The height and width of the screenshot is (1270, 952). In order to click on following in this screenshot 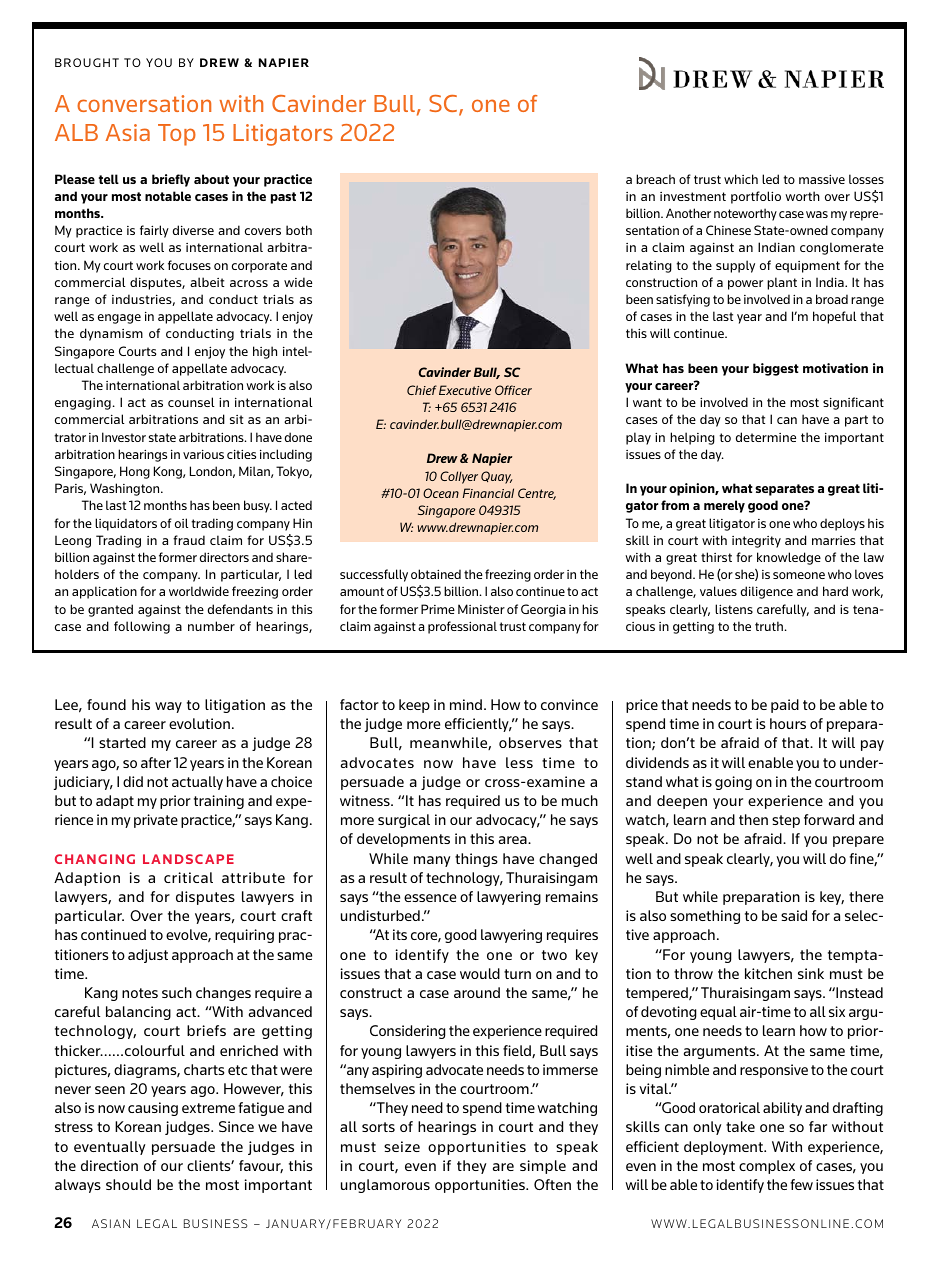, I will do `click(142, 627)`.
